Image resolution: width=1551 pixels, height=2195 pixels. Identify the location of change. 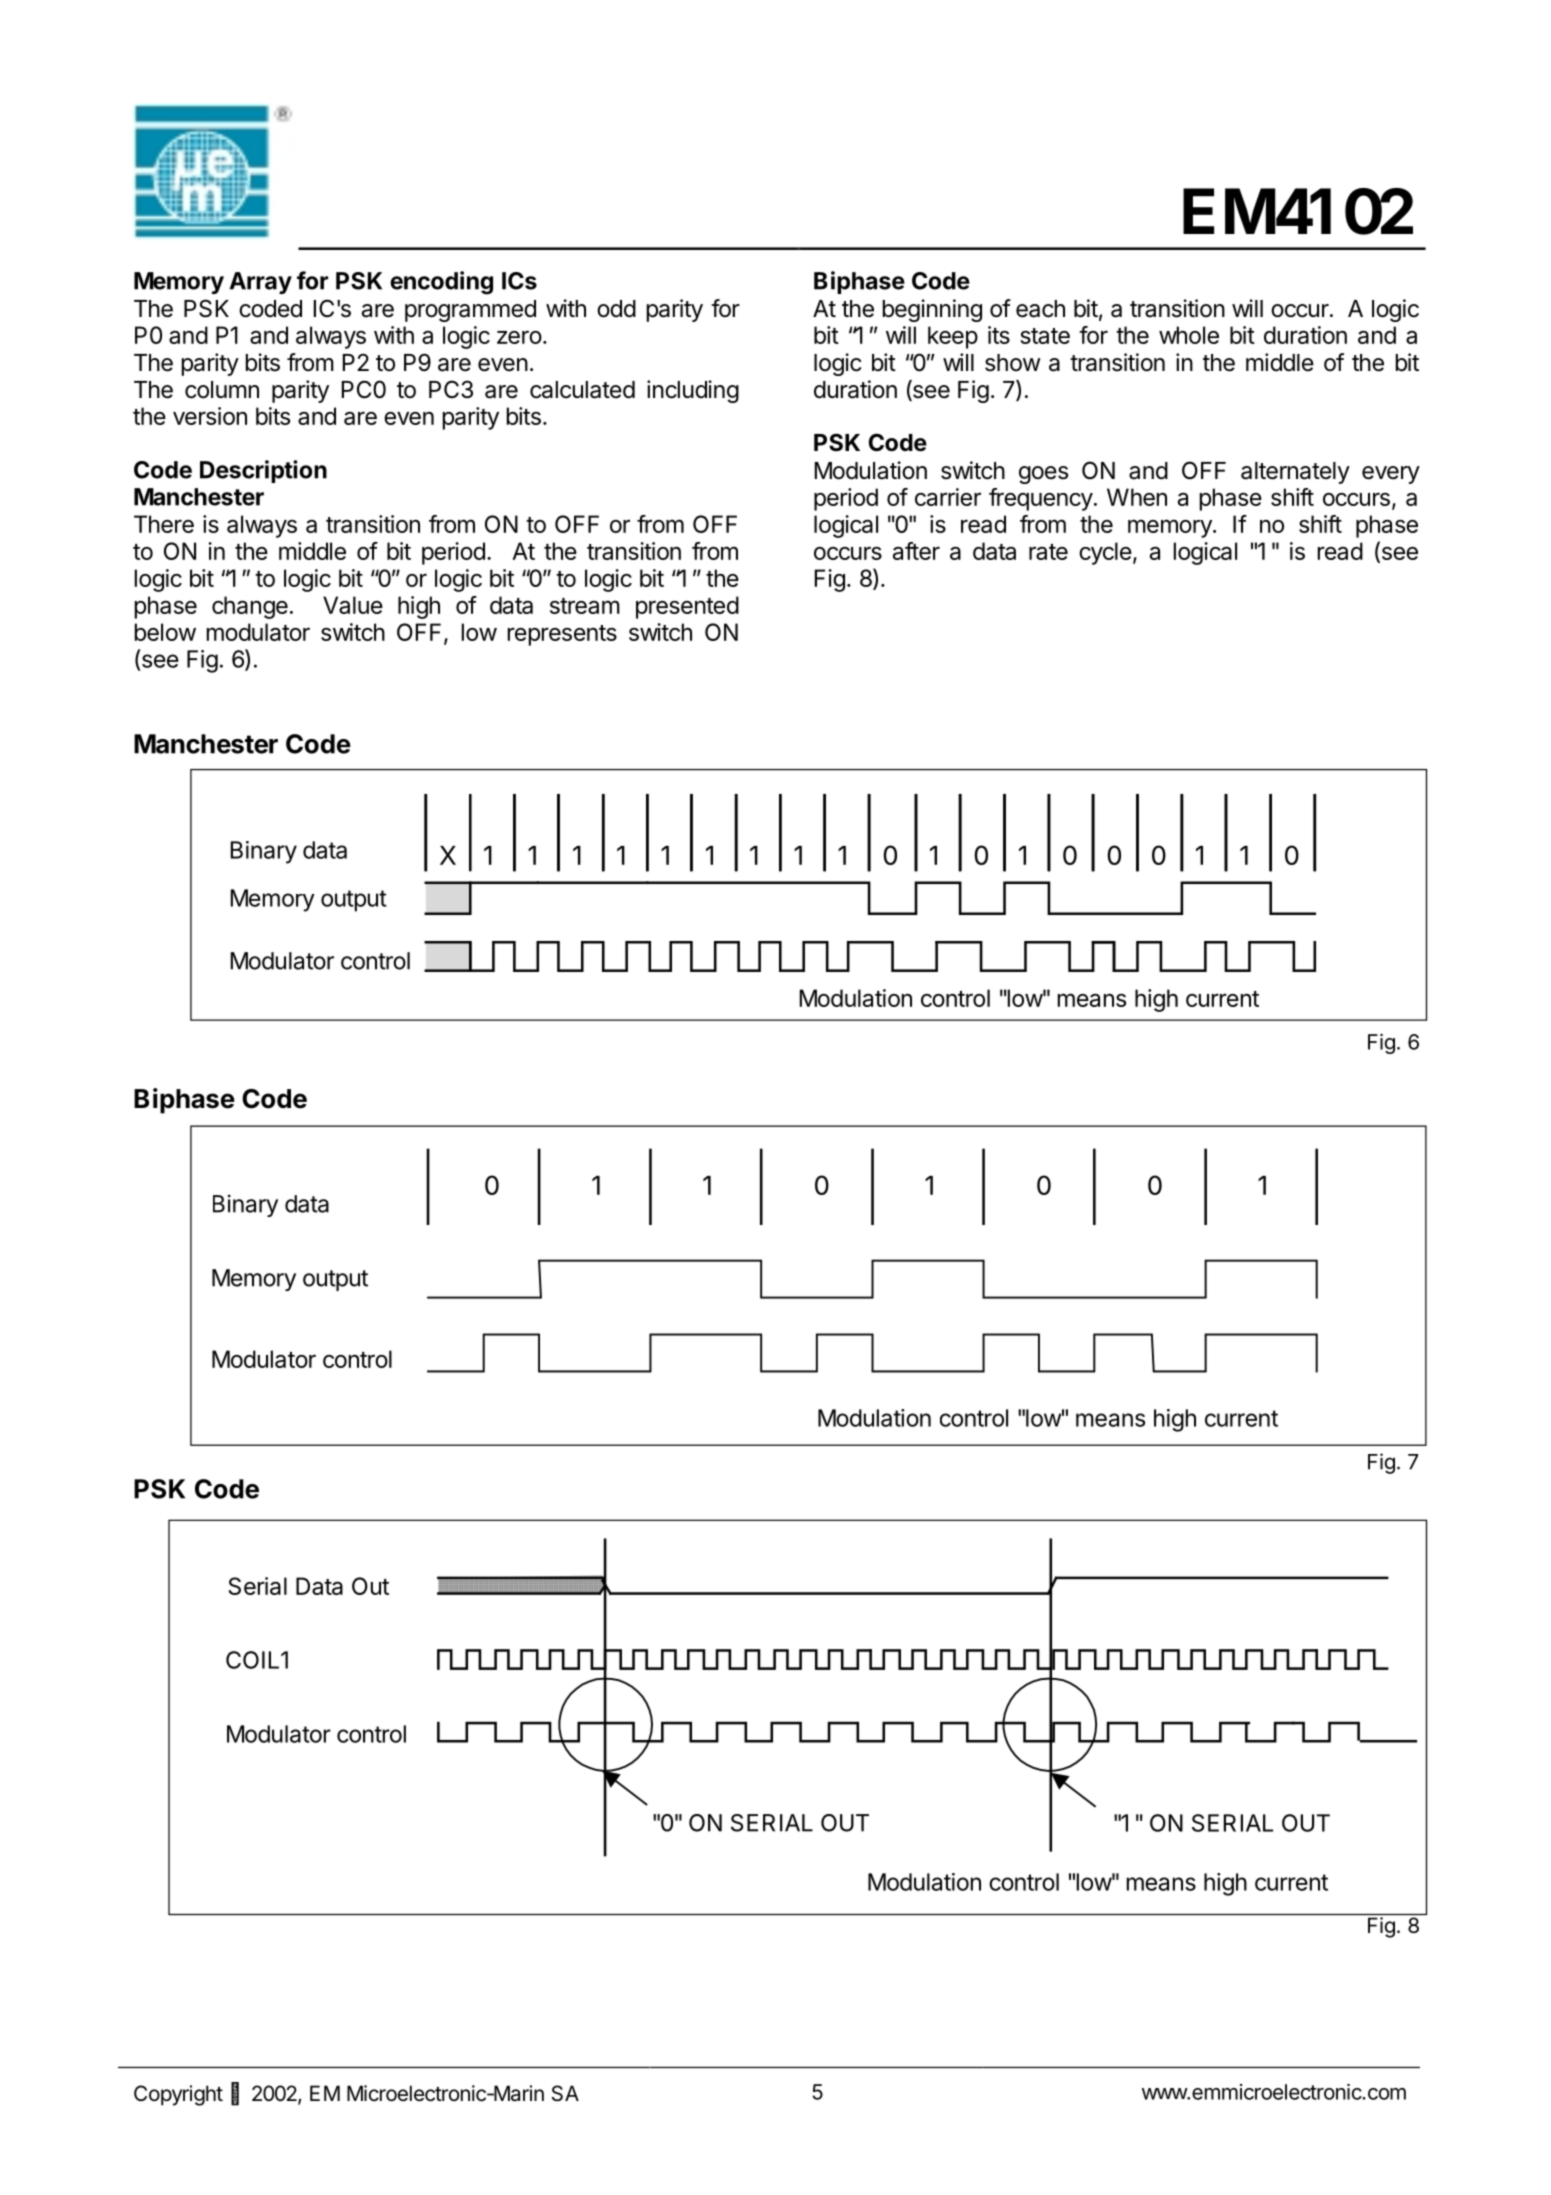
(250, 607).
